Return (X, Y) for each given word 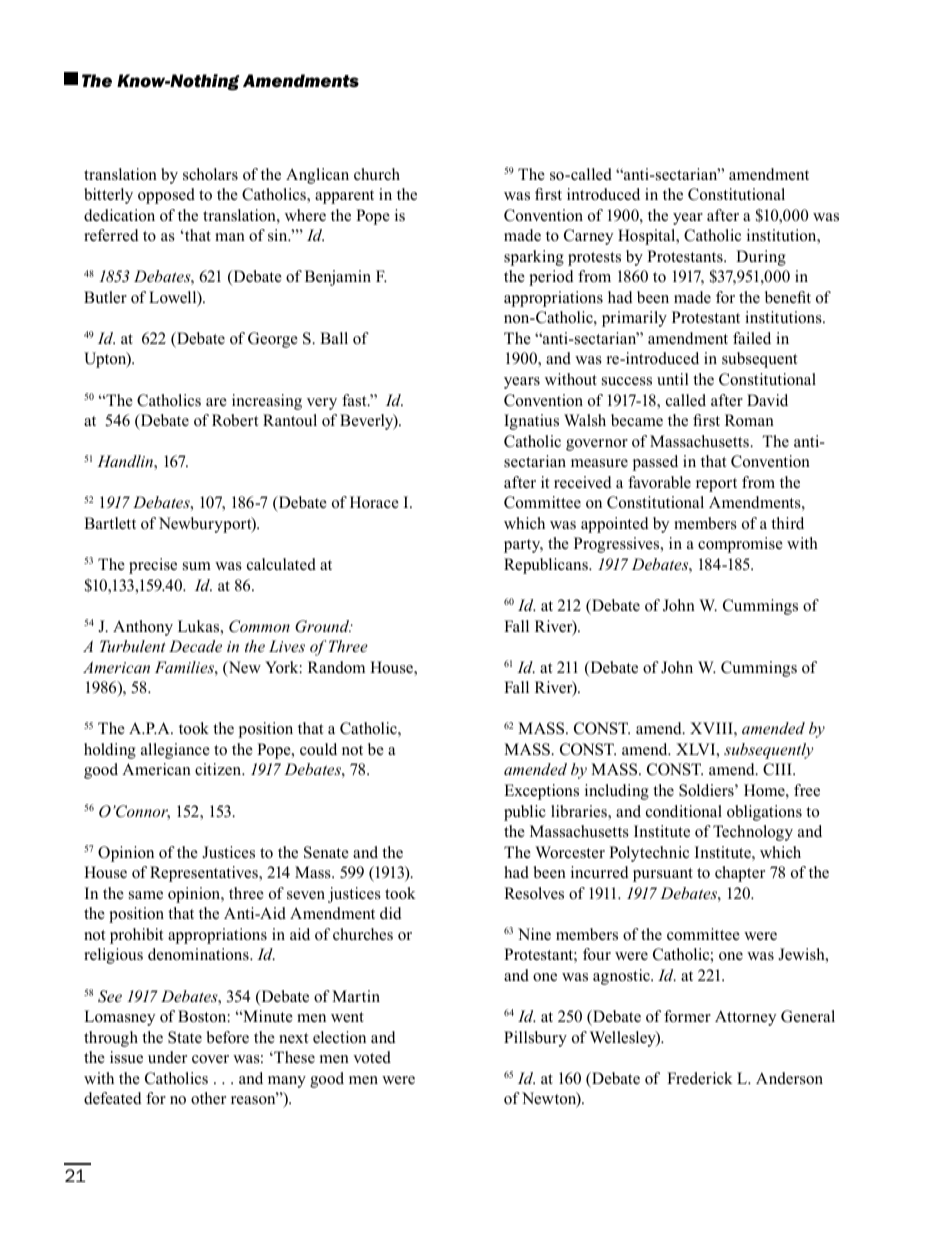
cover (210, 1059)
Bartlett (110, 523)
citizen (219, 769)
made (522, 235)
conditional (684, 811)
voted (372, 1057)
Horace (374, 502)
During (761, 258)
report (716, 485)
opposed (166, 196)
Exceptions (541, 792)
